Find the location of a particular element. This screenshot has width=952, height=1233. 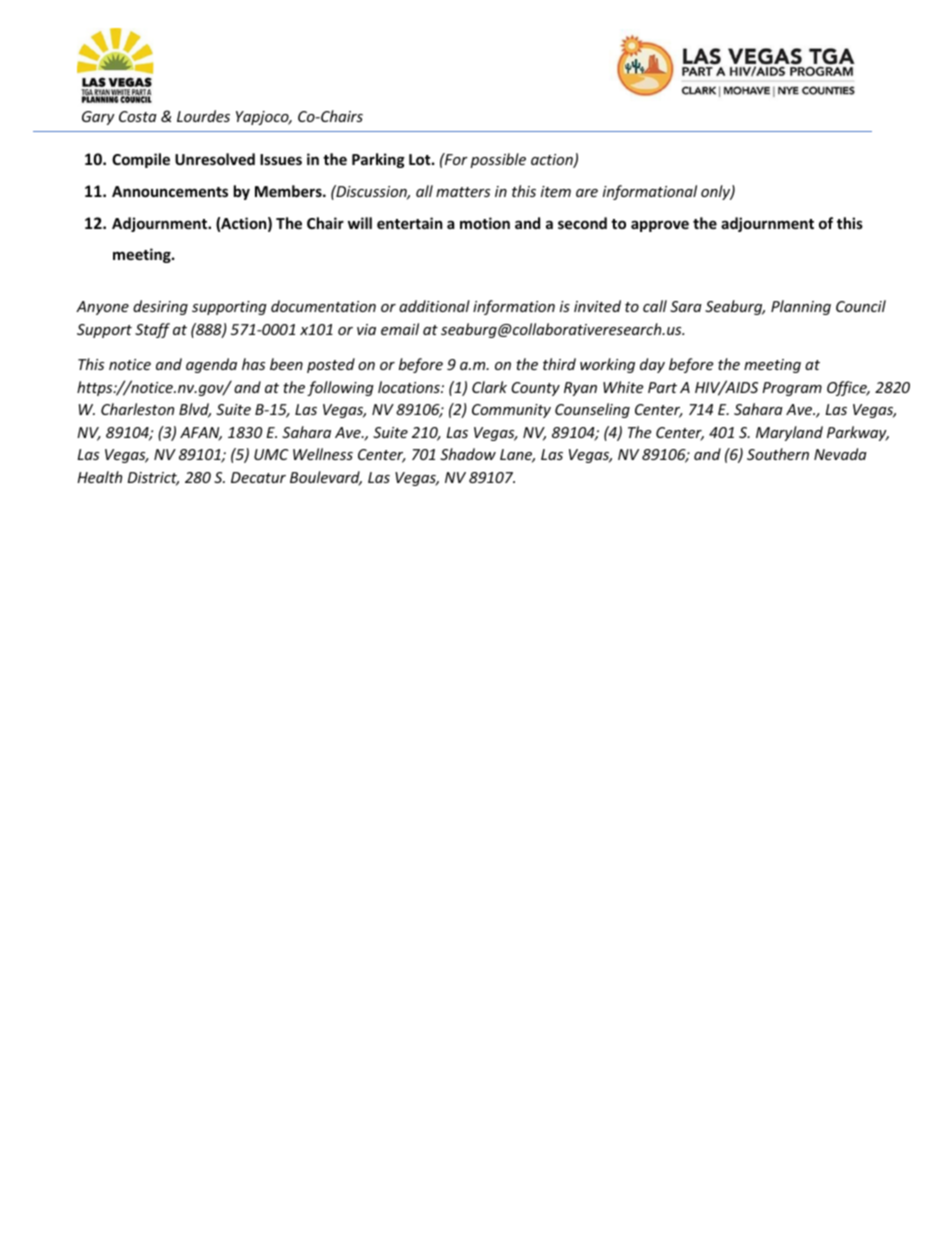

motion is located at coordinates (485, 223).
